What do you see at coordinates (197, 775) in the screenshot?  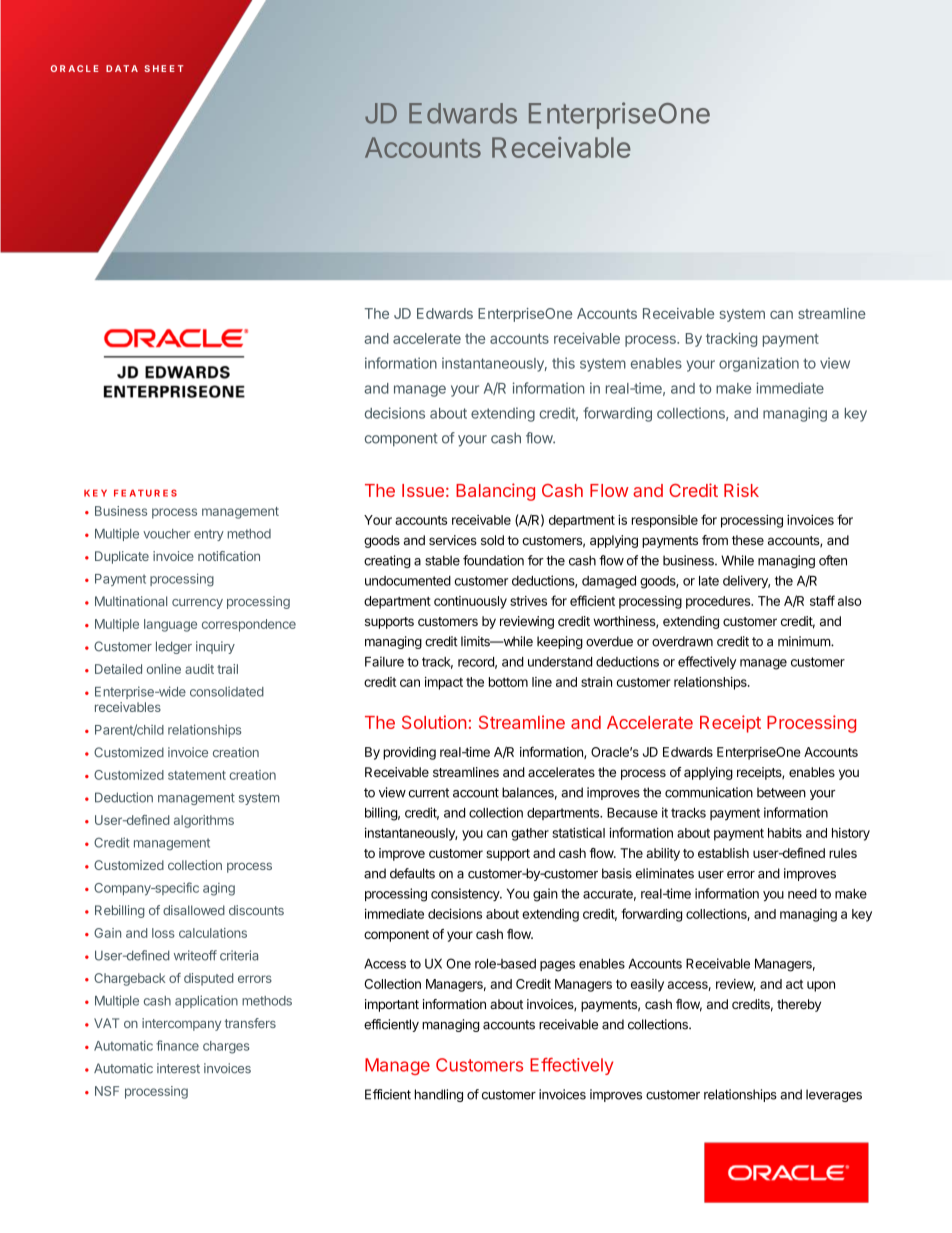 I see `statement` at bounding box center [197, 775].
